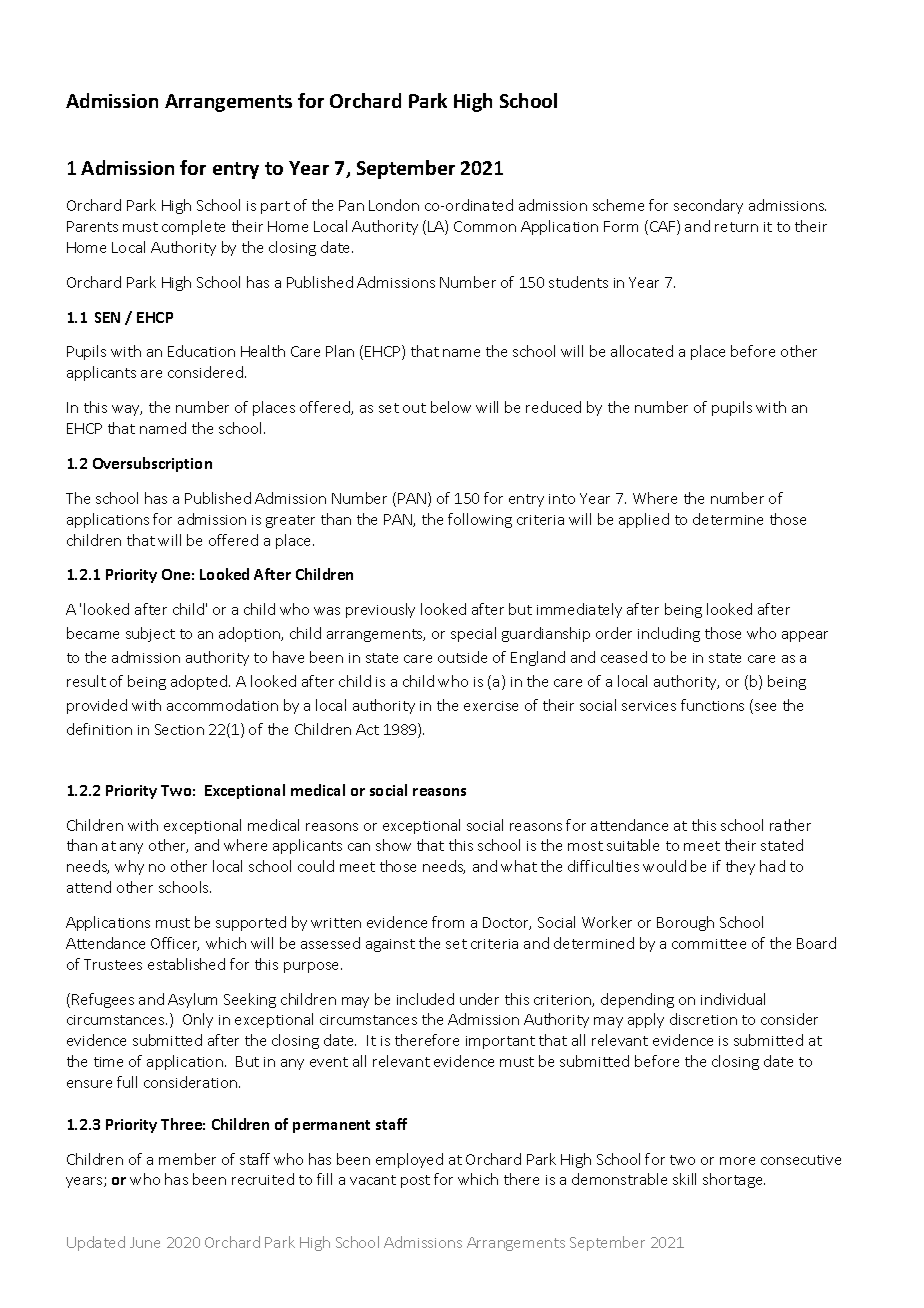  What do you see at coordinates (193, 227) in the screenshot?
I see `complete` at bounding box center [193, 227].
